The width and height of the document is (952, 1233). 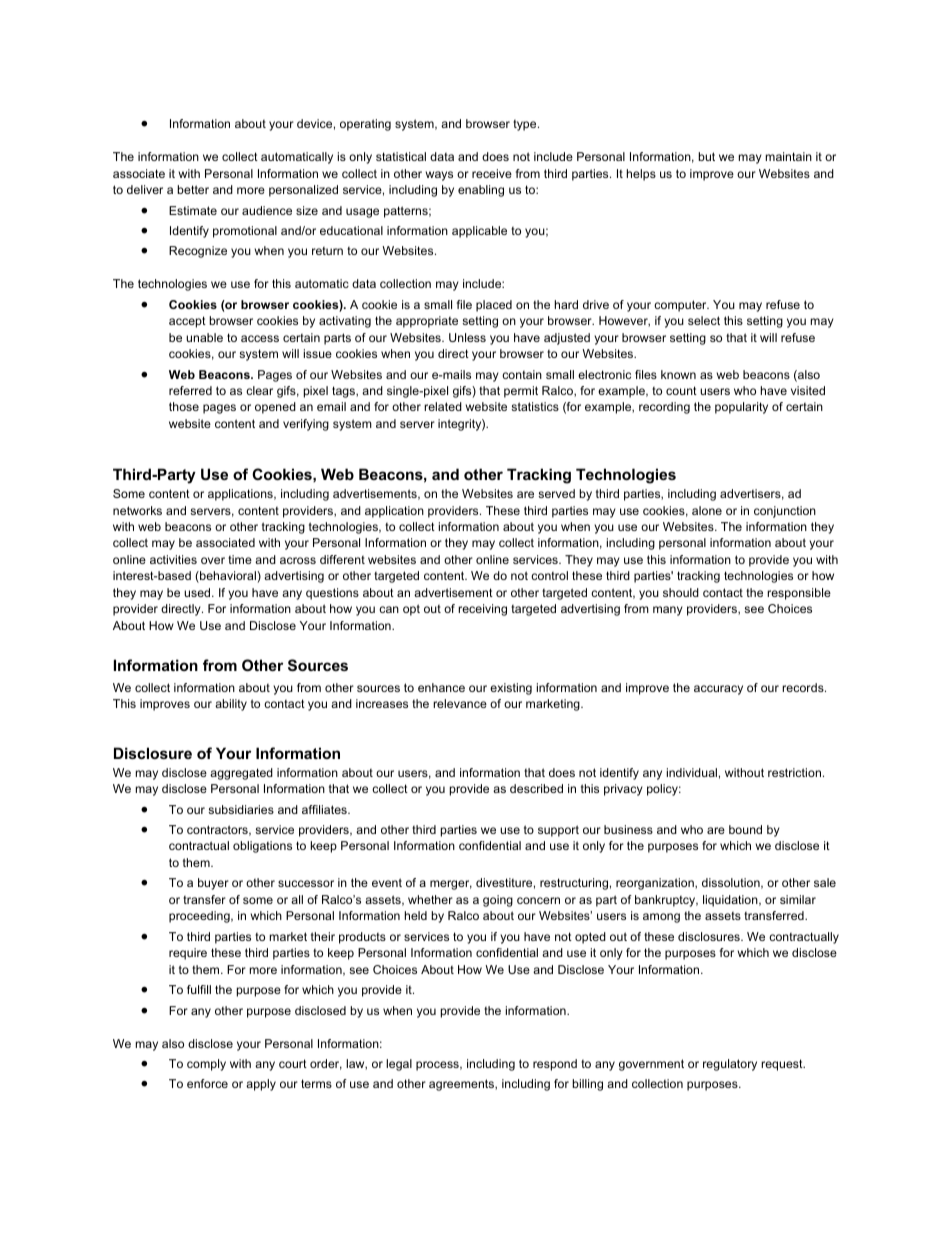 What do you see at coordinates (706, 156) in the document?
I see `but` at bounding box center [706, 156].
